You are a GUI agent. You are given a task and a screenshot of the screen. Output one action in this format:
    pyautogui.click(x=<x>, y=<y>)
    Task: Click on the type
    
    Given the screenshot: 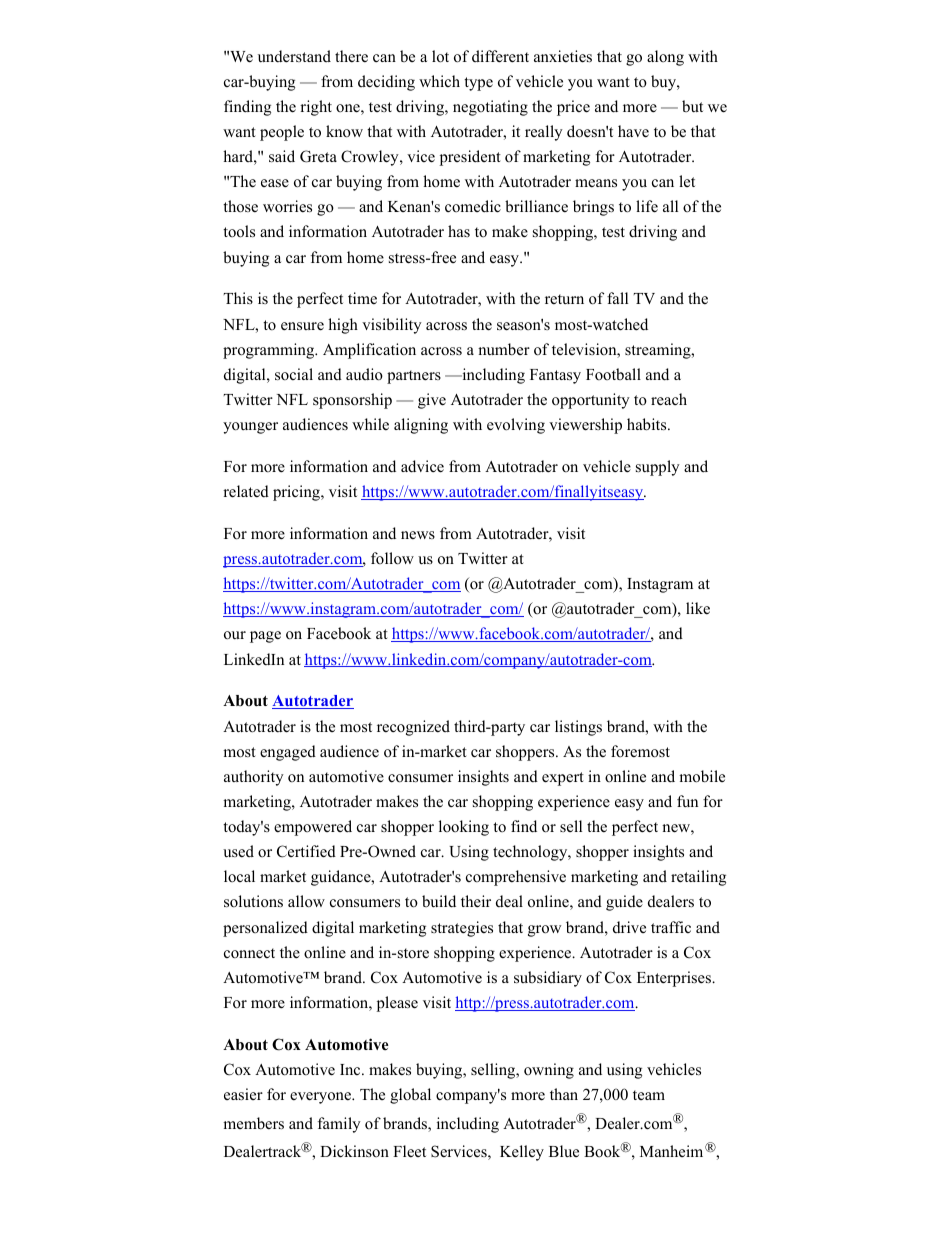 What is the action you would take?
    pyautogui.click(x=478, y=84)
